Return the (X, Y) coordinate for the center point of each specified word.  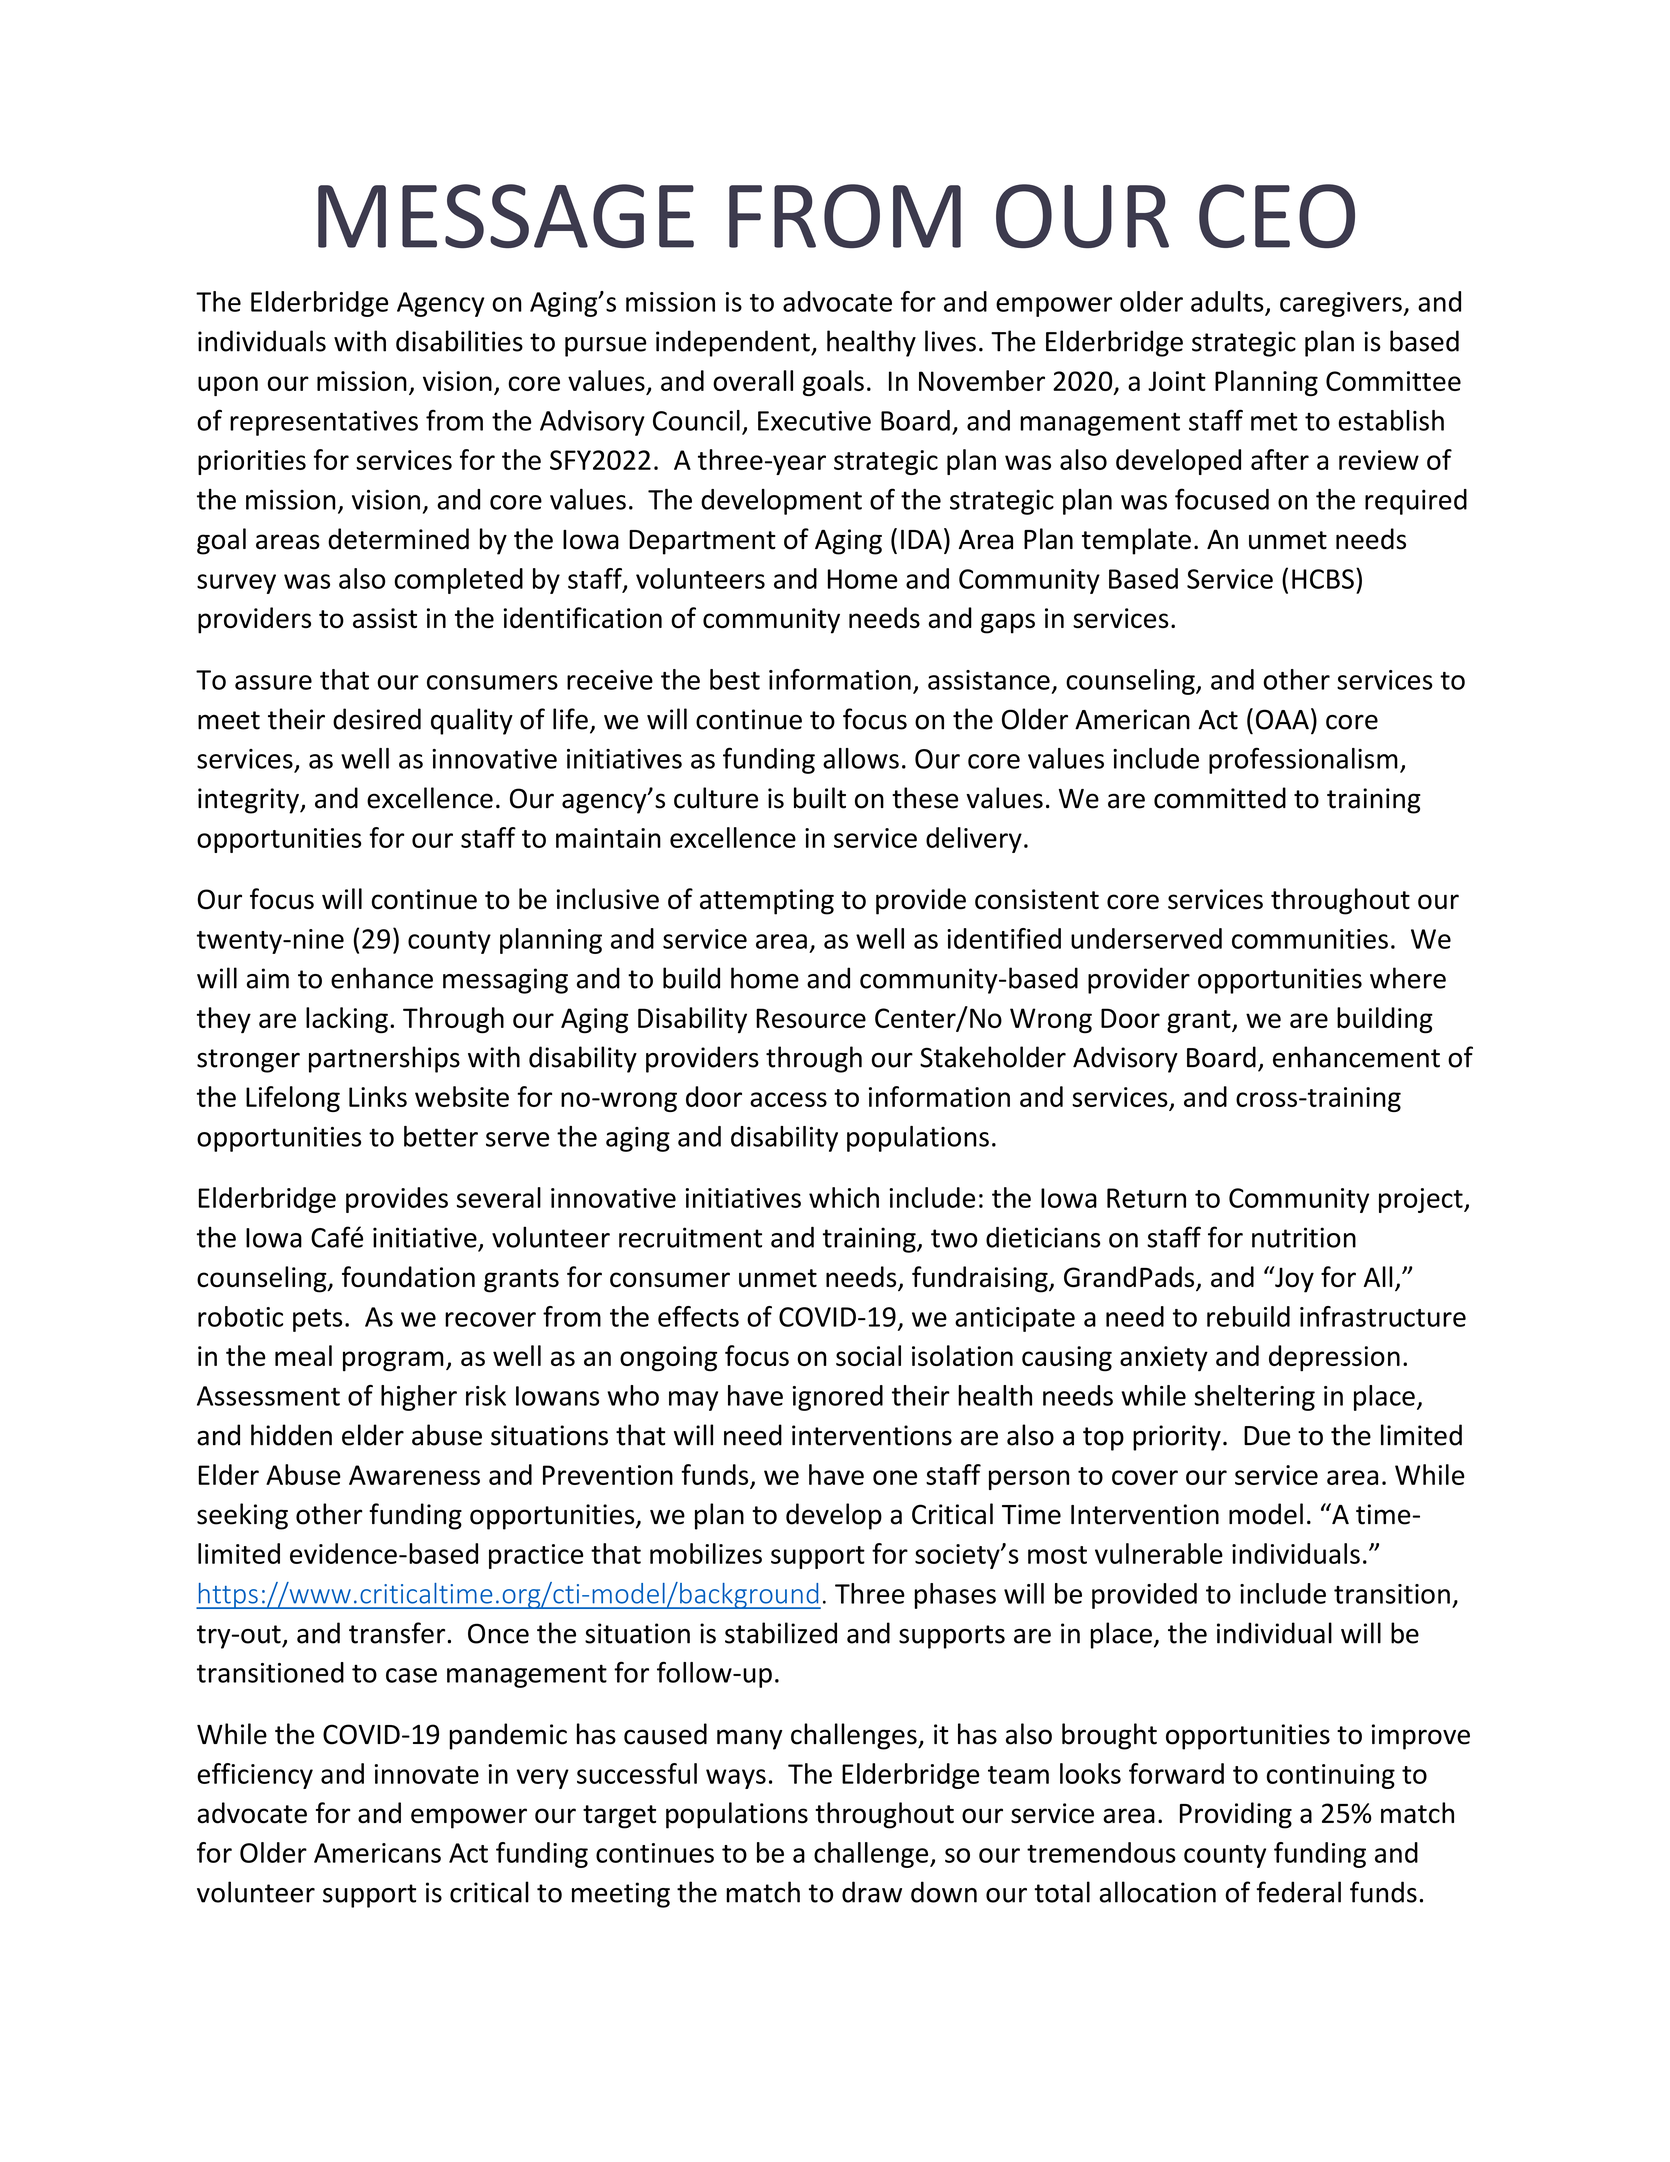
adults (1227, 301)
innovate (426, 1774)
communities (1310, 939)
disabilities (459, 341)
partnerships (384, 1059)
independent (734, 343)
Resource (811, 1018)
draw (872, 1892)
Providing (1236, 1815)
